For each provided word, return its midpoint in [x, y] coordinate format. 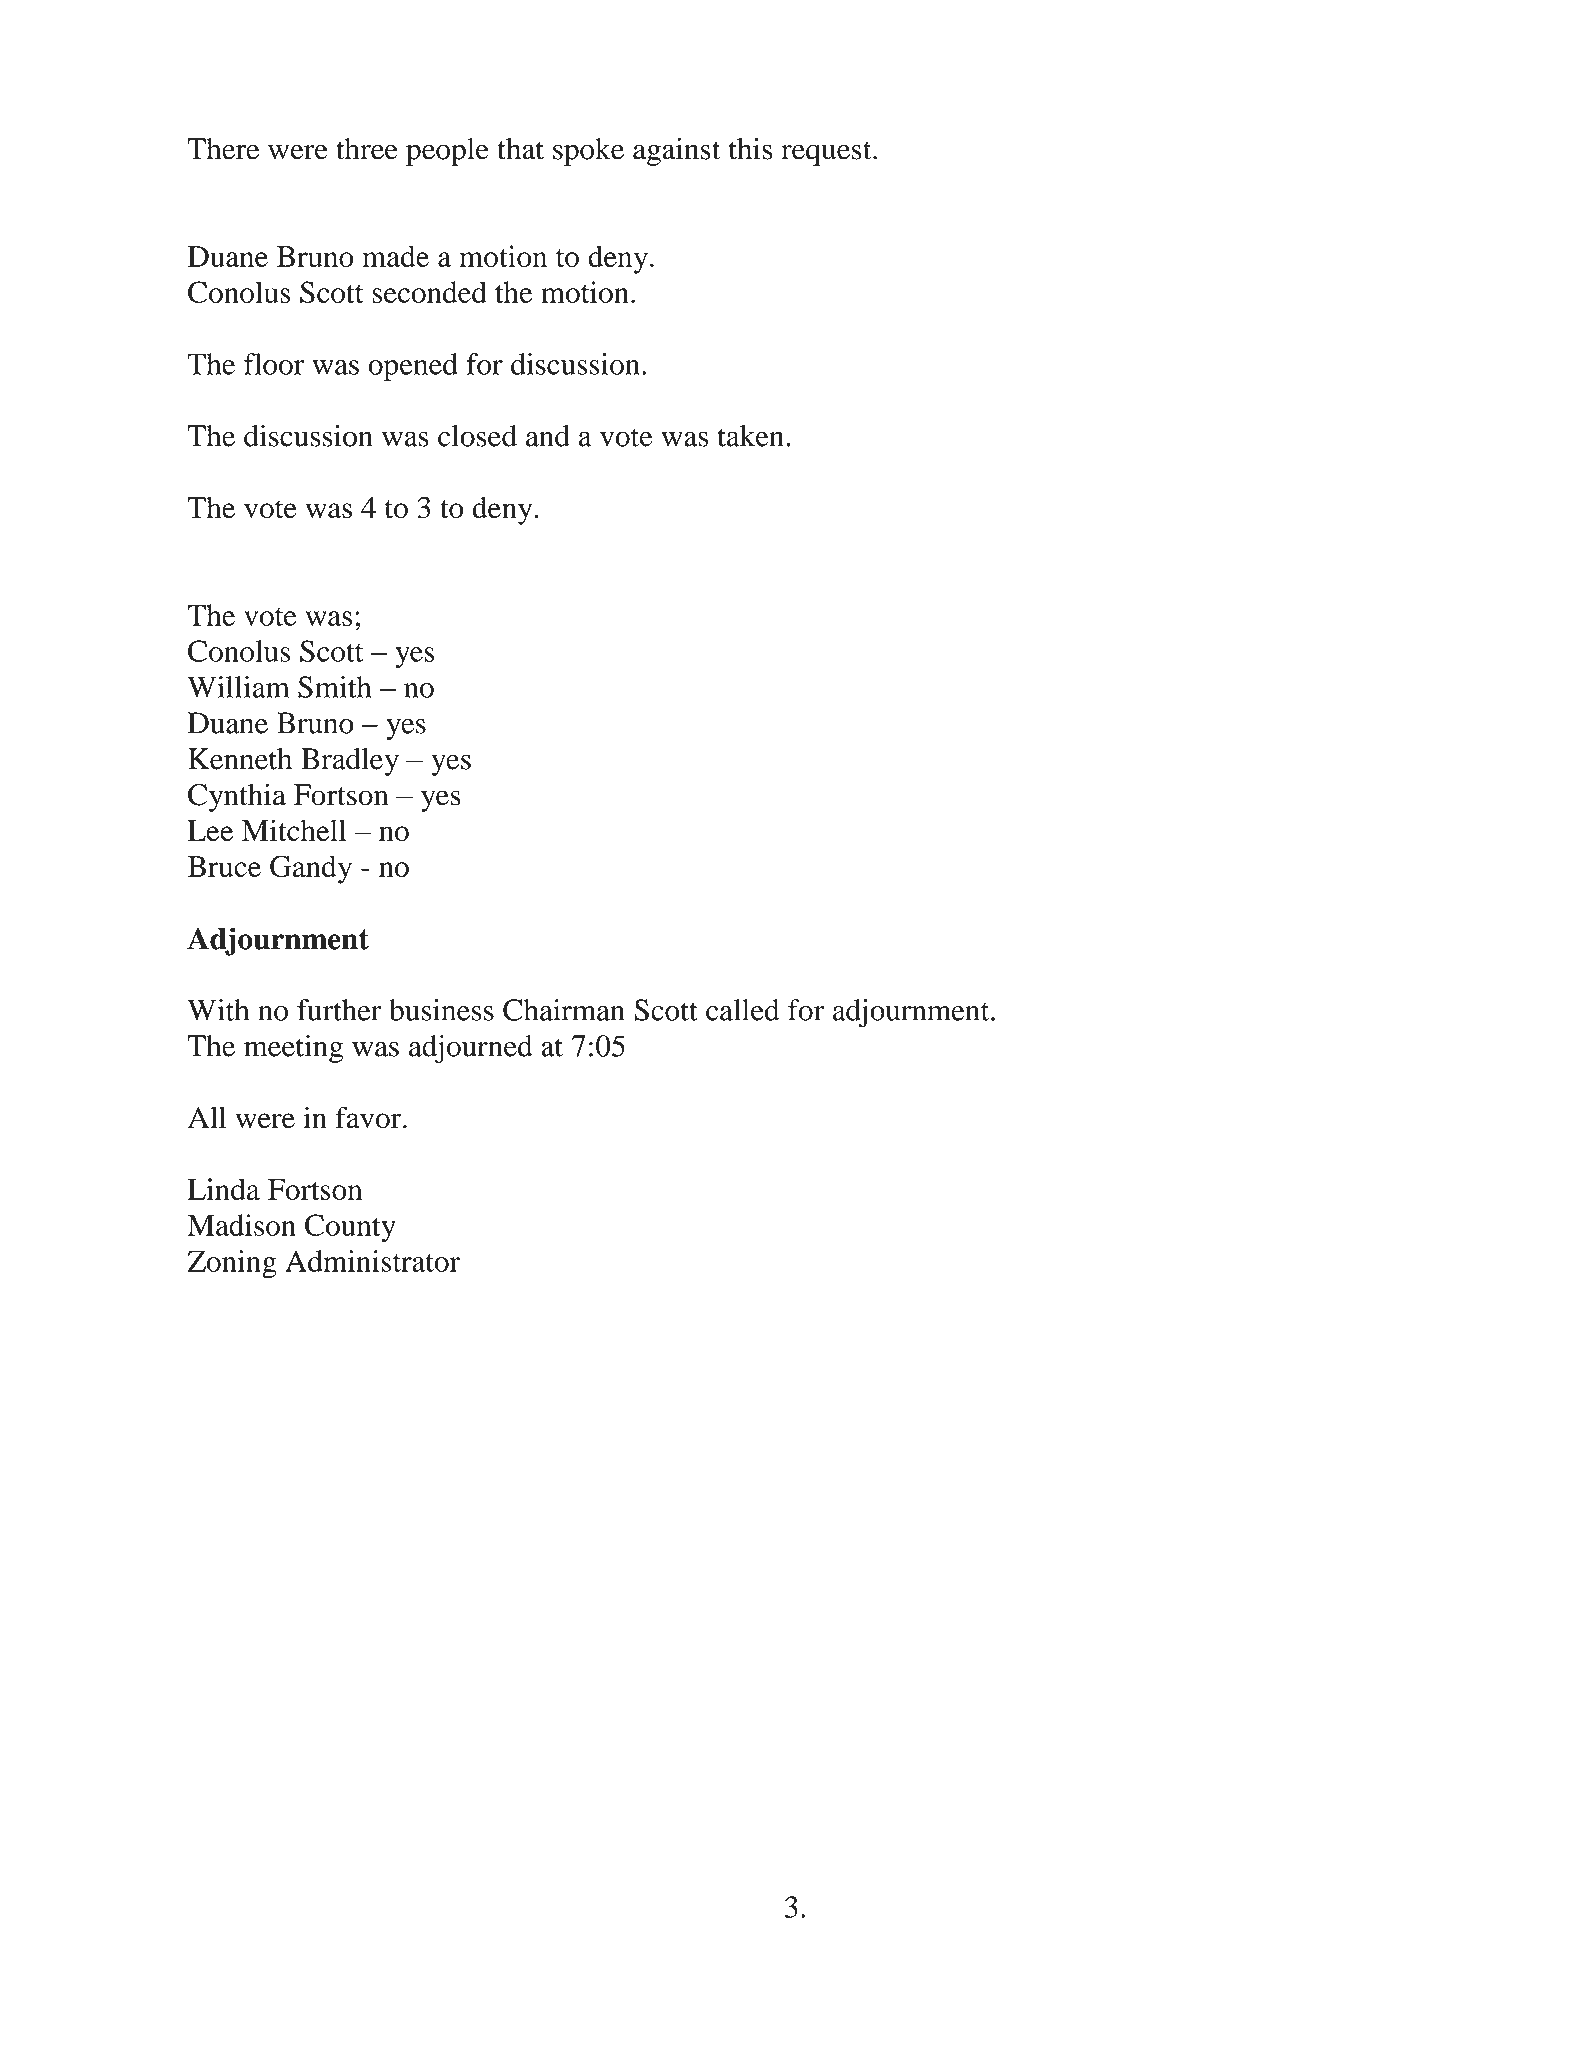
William [238, 687]
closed [477, 436]
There [223, 149]
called [742, 1010]
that [520, 149]
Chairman [564, 1010]
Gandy [311, 869]
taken [752, 436]
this [751, 148]
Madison [241, 1225]
